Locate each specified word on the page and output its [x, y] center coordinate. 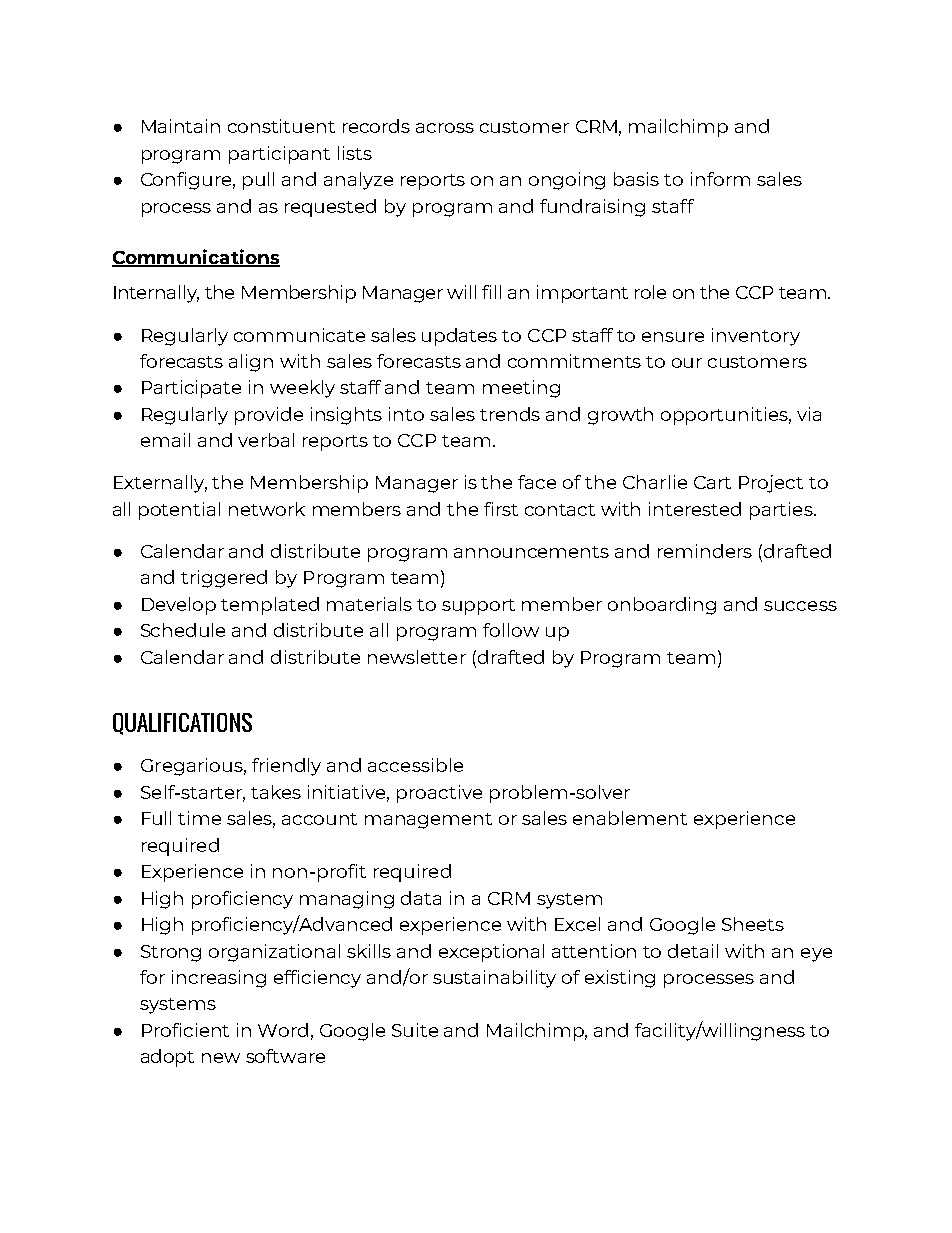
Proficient [185, 1030]
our [687, 363]
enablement [630, 818]
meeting [521, 389]
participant [279, 155]
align [251, 363]
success [800, 606]
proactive [439, 794]
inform [720, 179]
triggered [224, 579]
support [478, 607]
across [445, 128]
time [199, 818]
